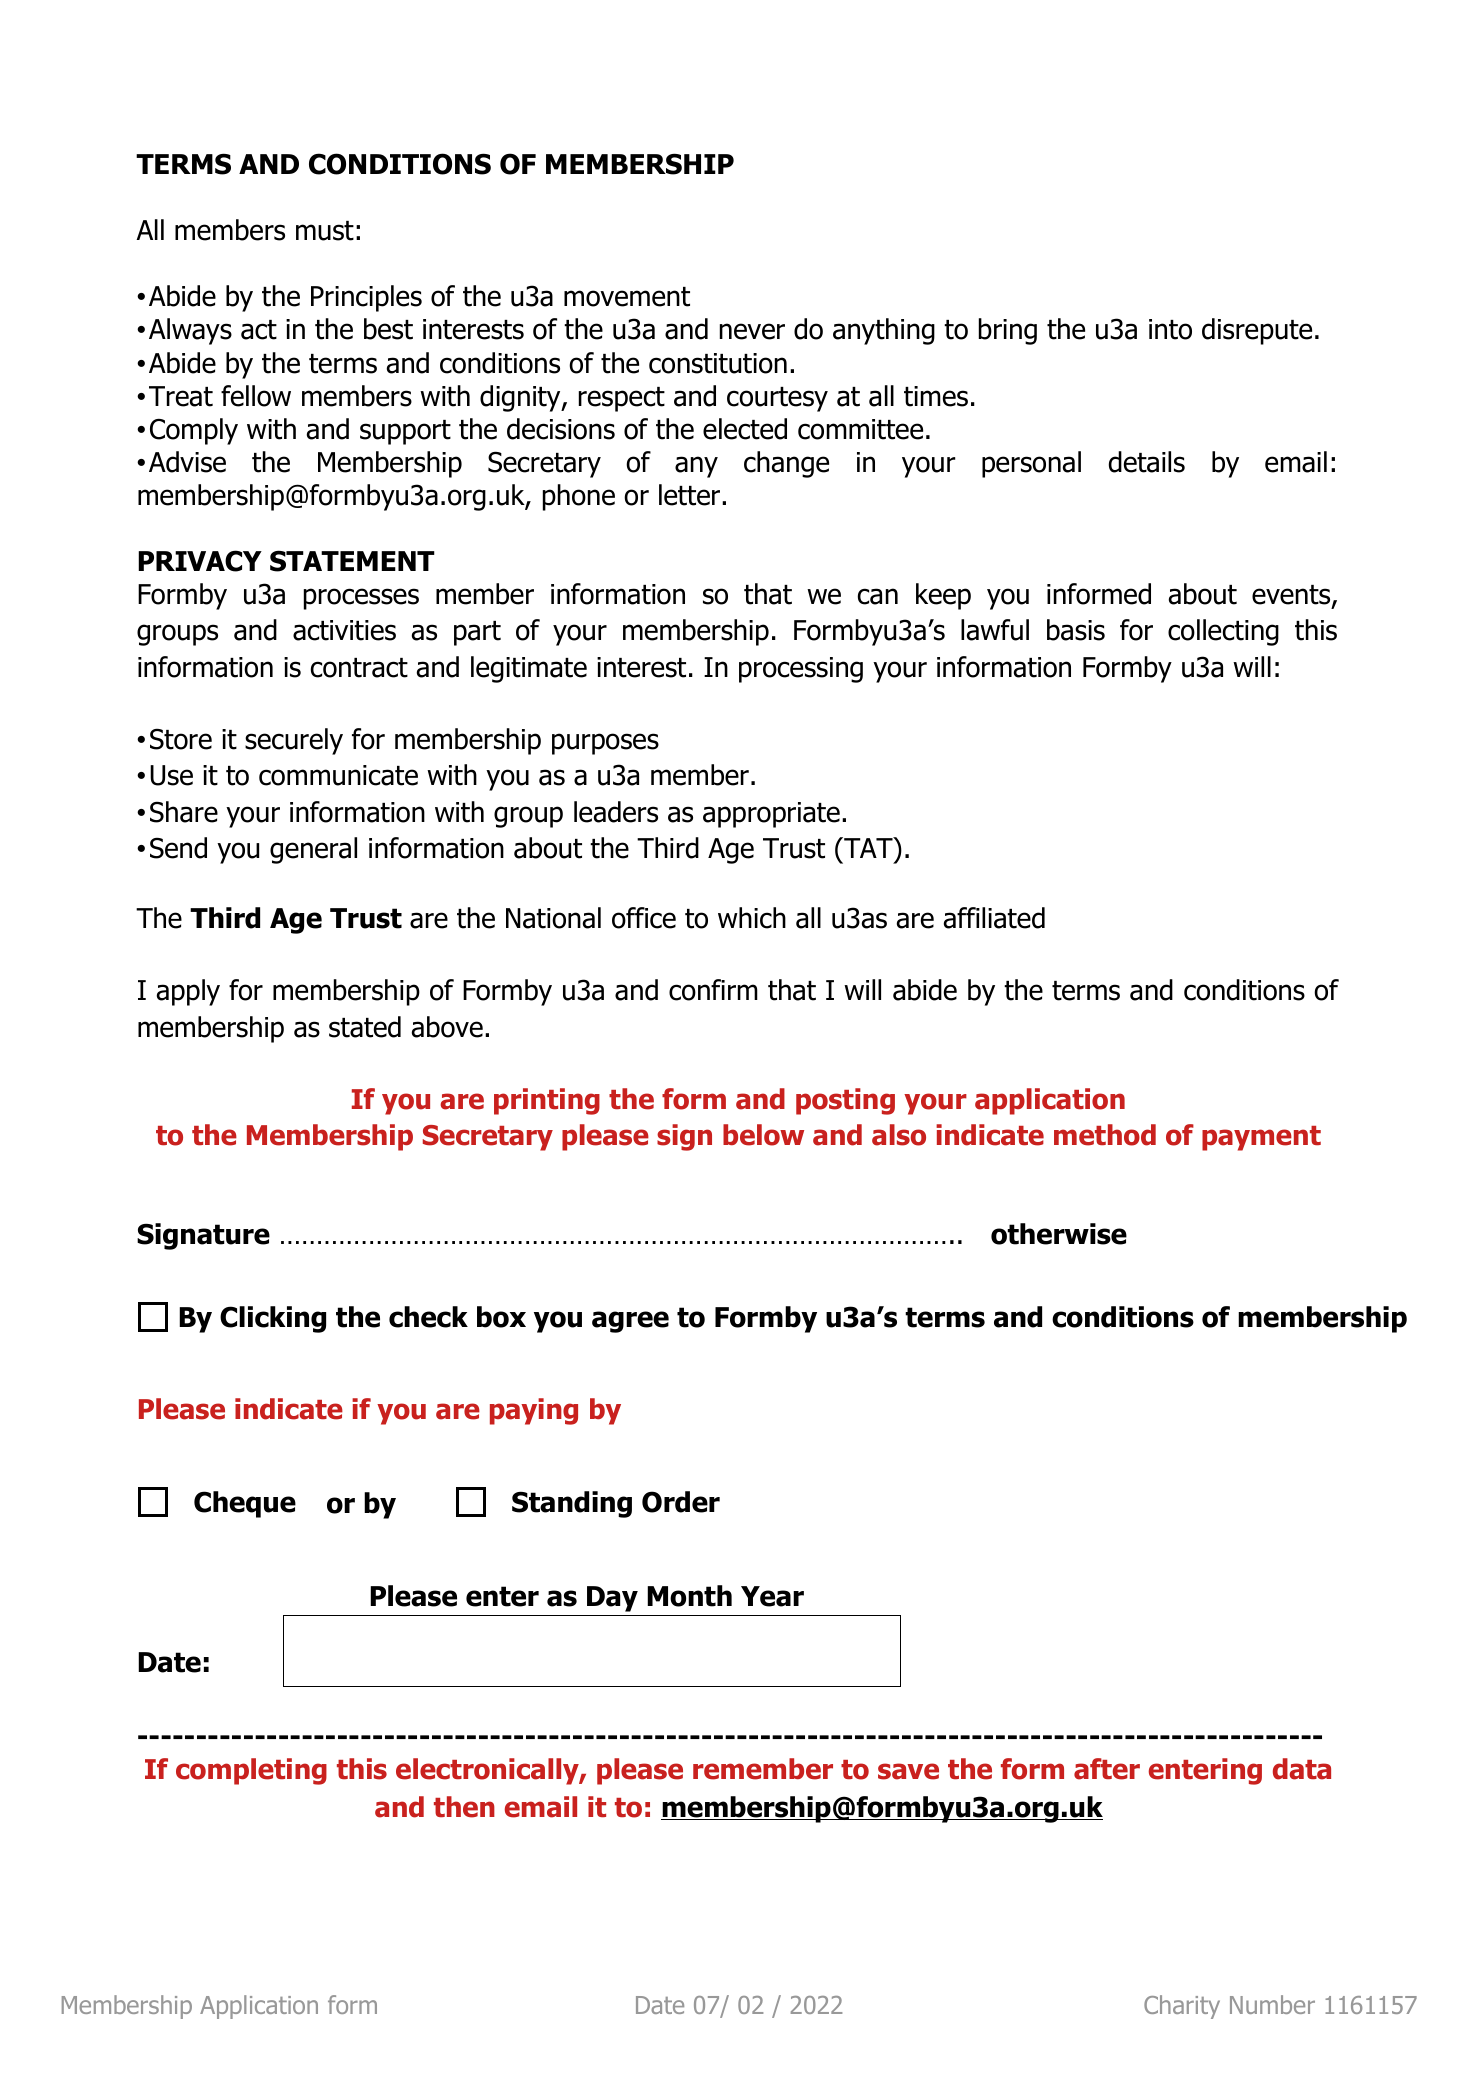  What do you see at coordinates (752, 331) in the screenshot?
I see `never` at bounding box center [752, 331].
